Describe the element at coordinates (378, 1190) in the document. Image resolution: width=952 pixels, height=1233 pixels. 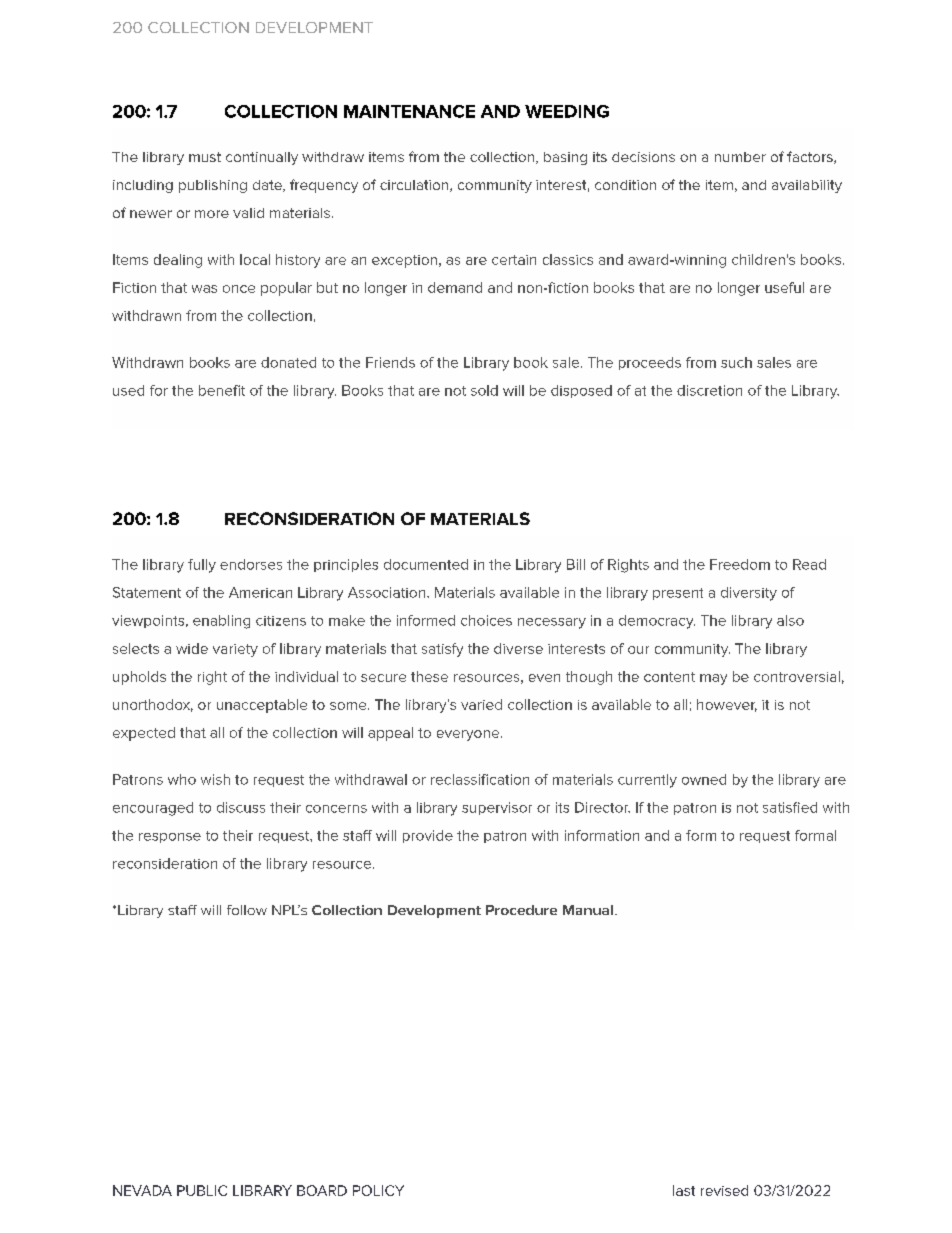
I see `POLICY` at that location.
